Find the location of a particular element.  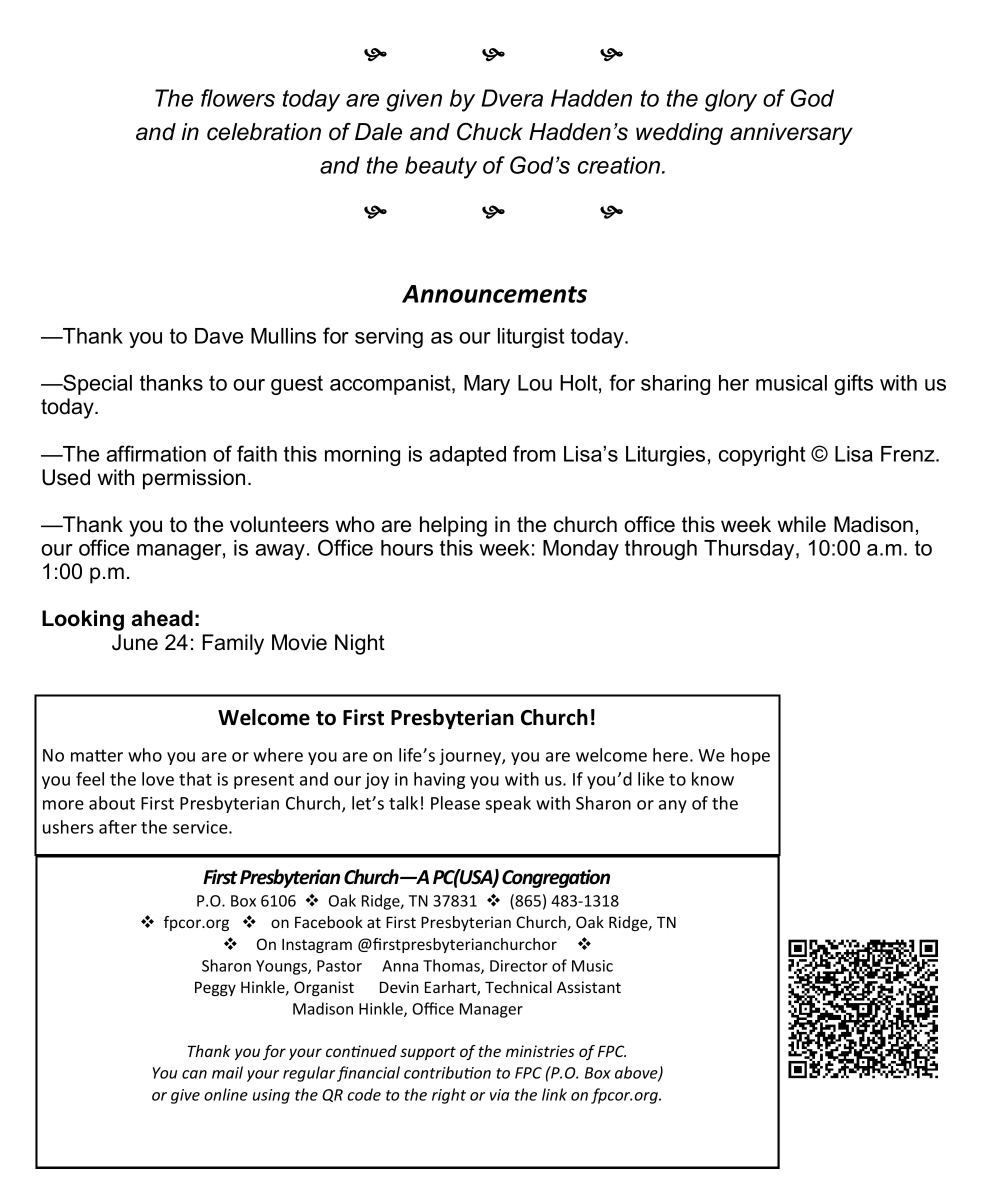

can is located at coordinates (194, 1074).
